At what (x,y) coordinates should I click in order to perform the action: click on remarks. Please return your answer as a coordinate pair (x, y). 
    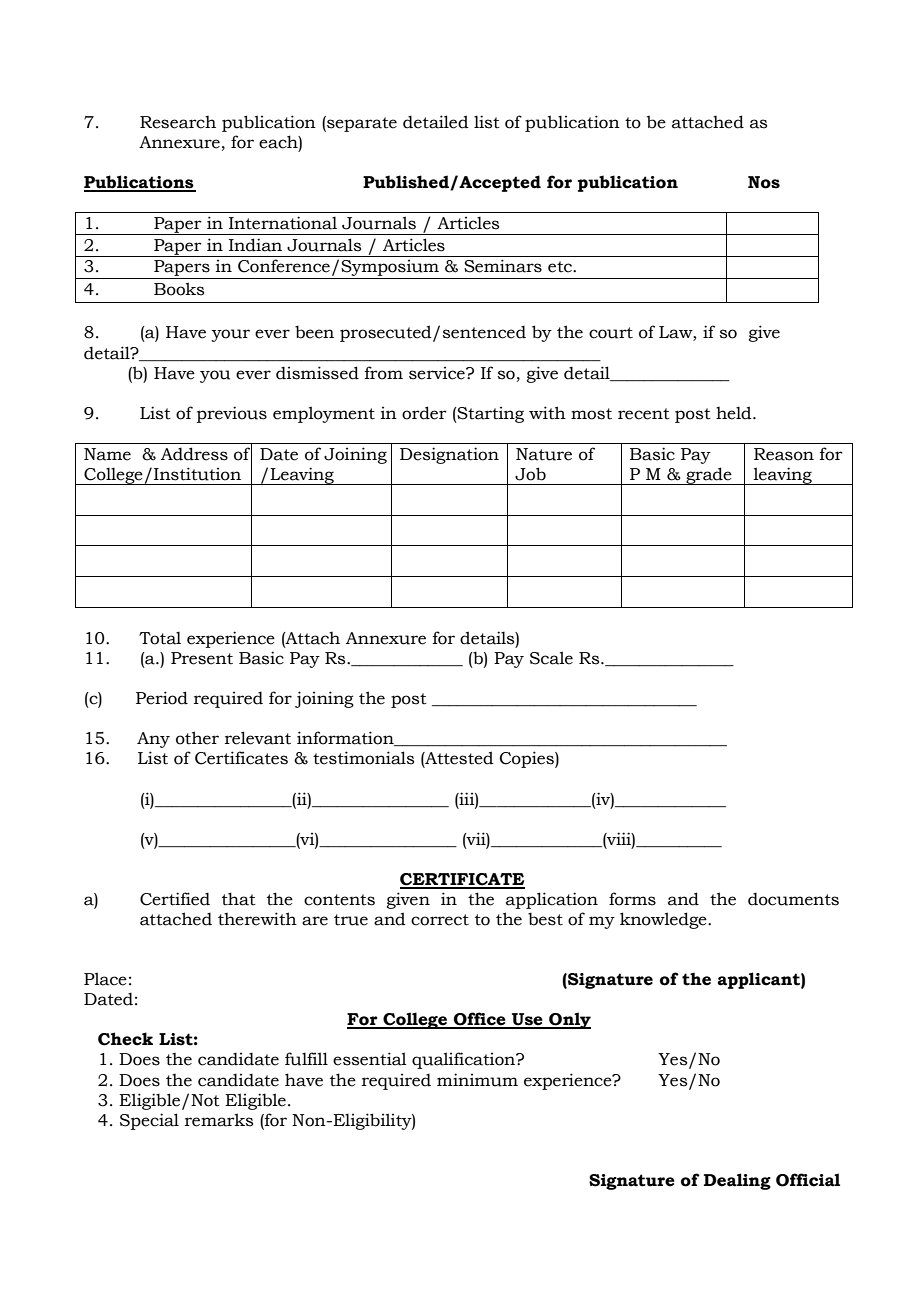
    Looking at the image, I should click on (219, 1120).
